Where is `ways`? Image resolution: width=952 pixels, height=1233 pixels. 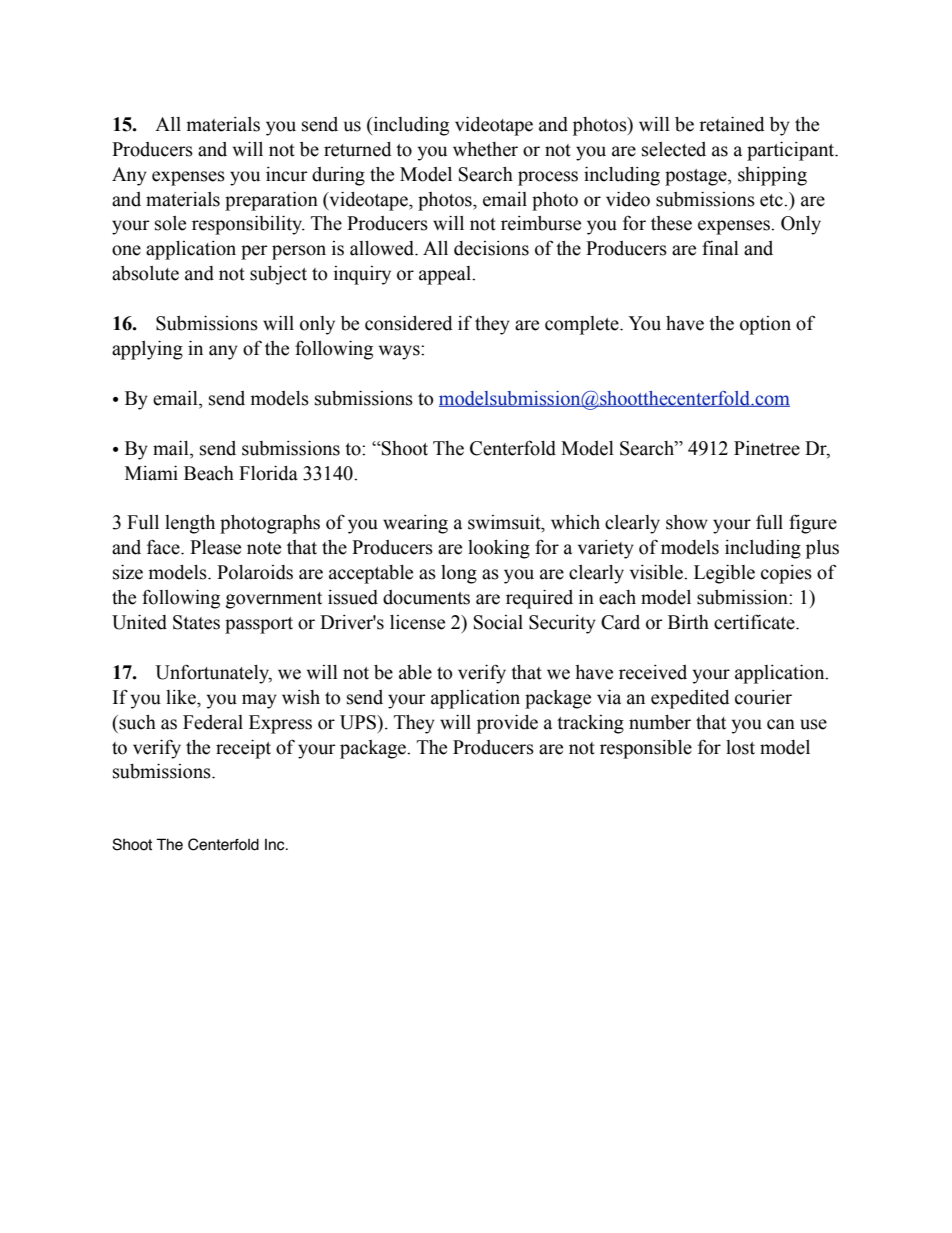
ways is located at coordinates (400, 352).
